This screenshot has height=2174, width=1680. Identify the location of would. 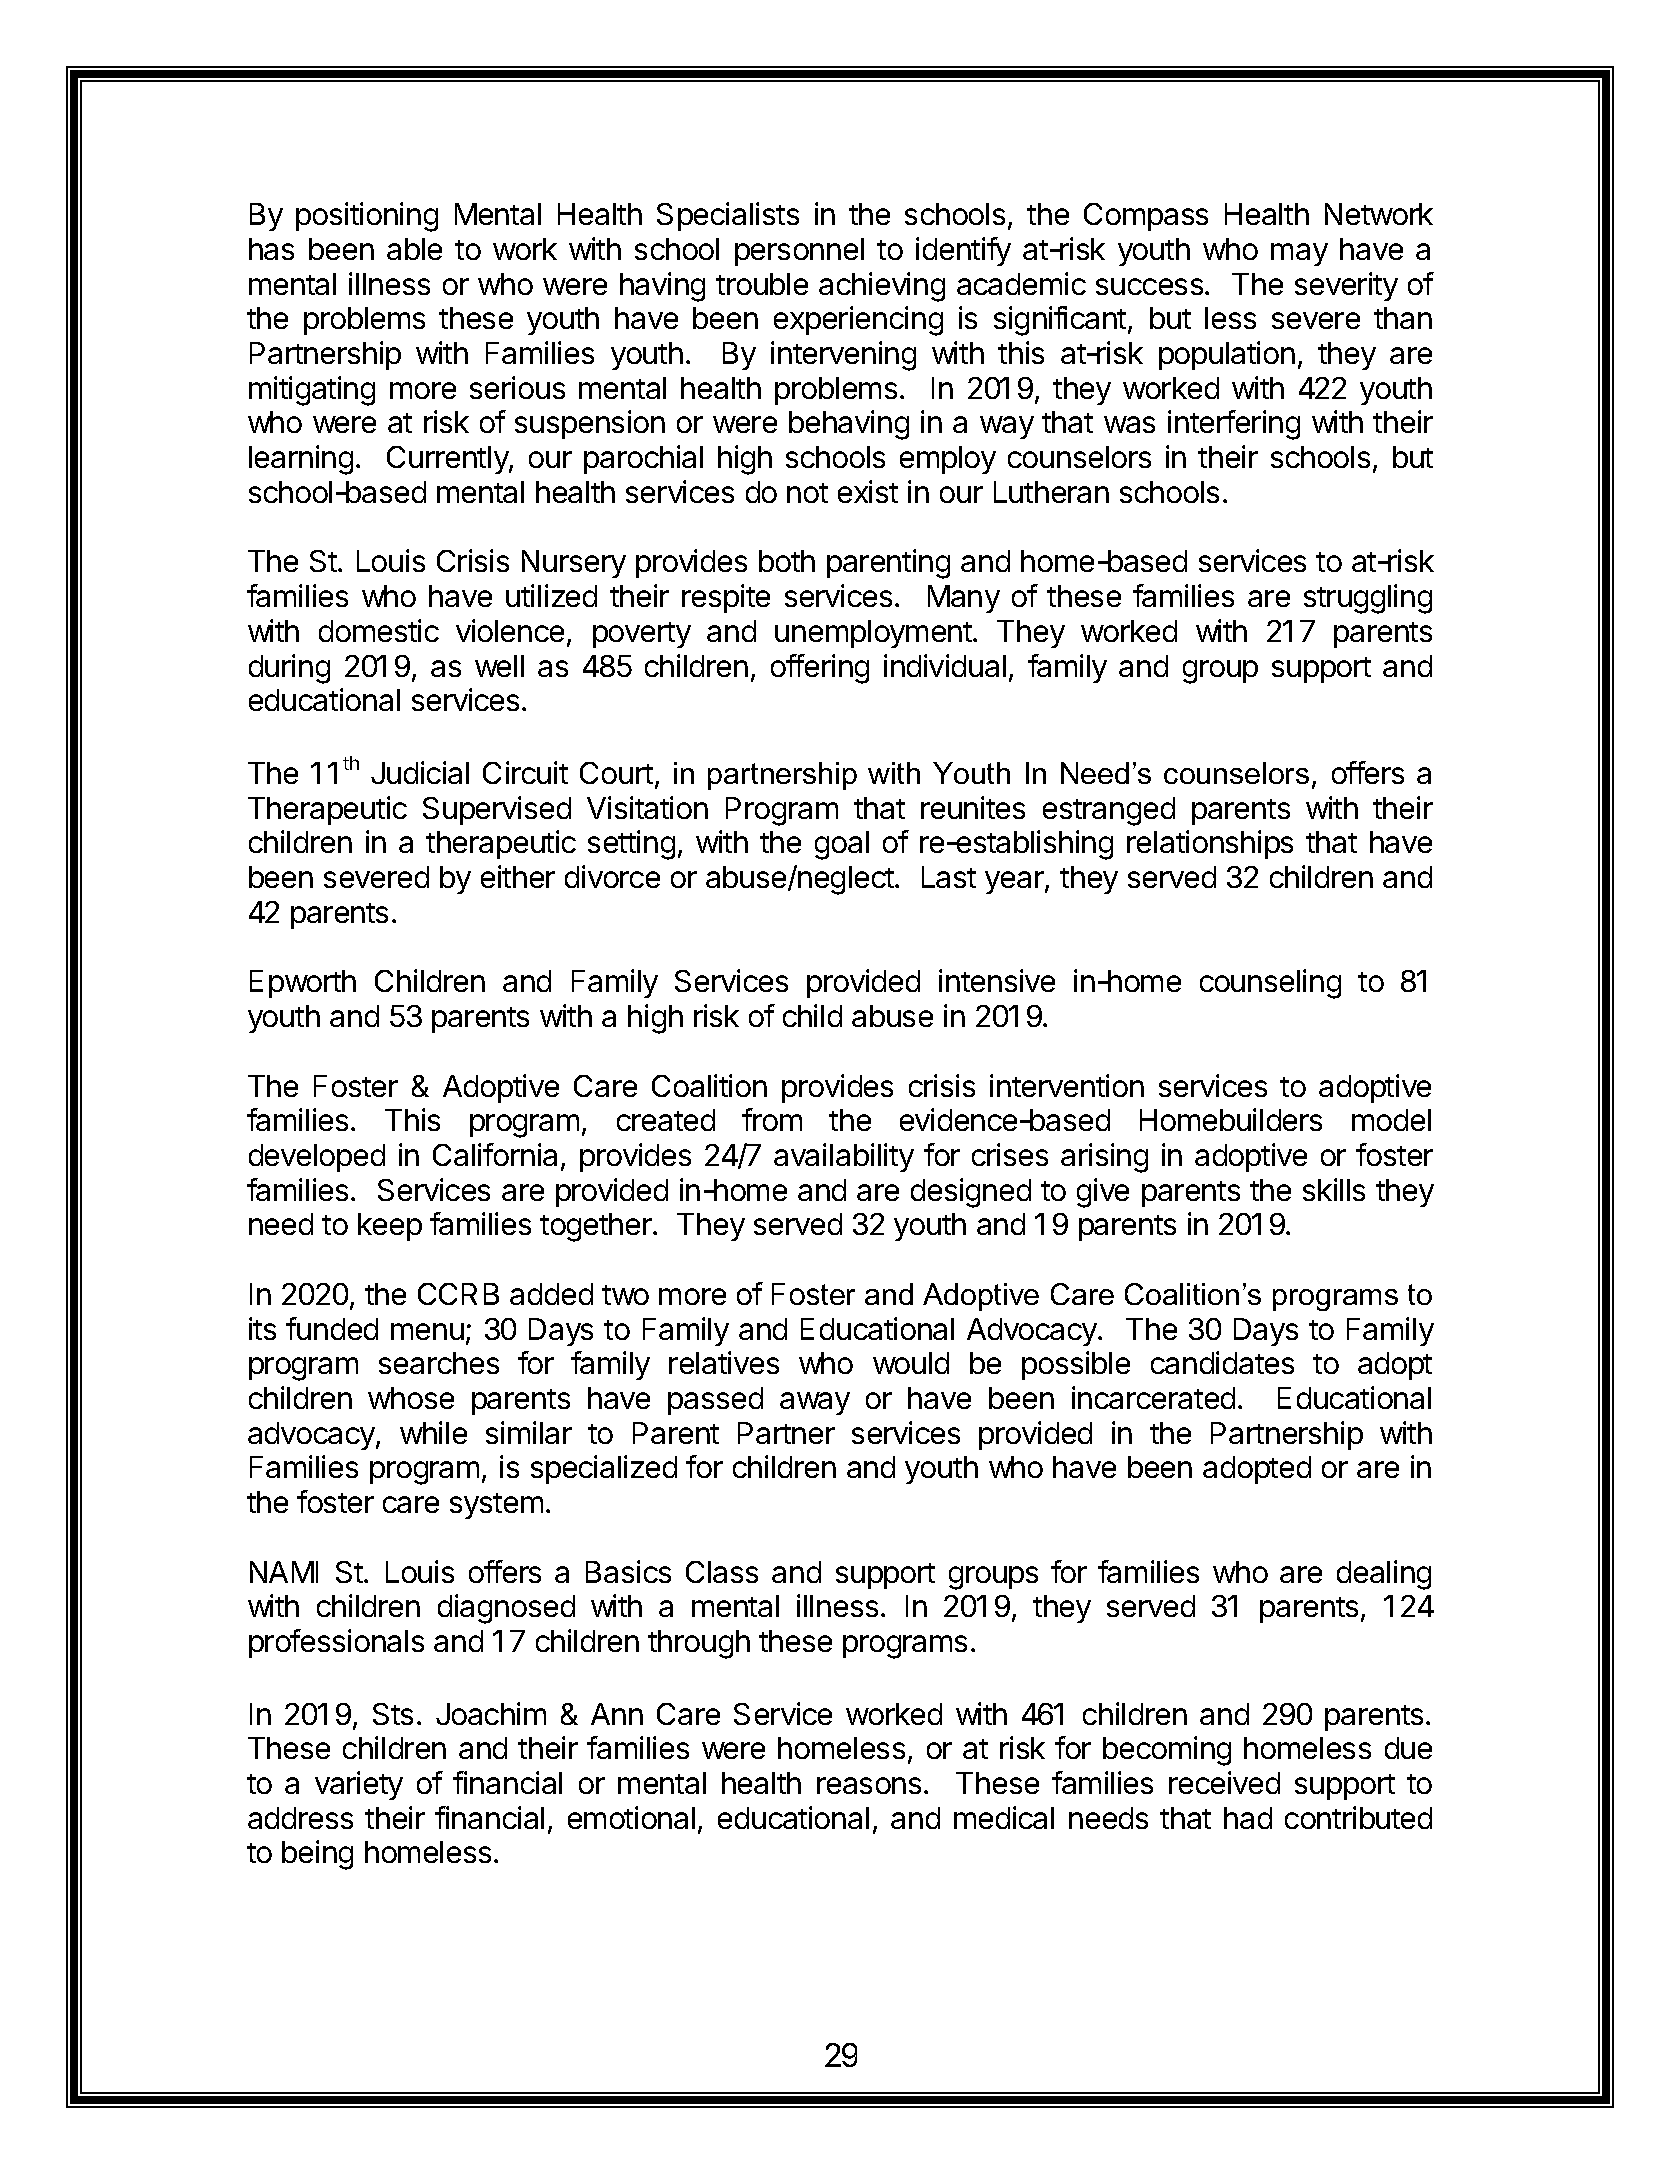
(911, 1363).
